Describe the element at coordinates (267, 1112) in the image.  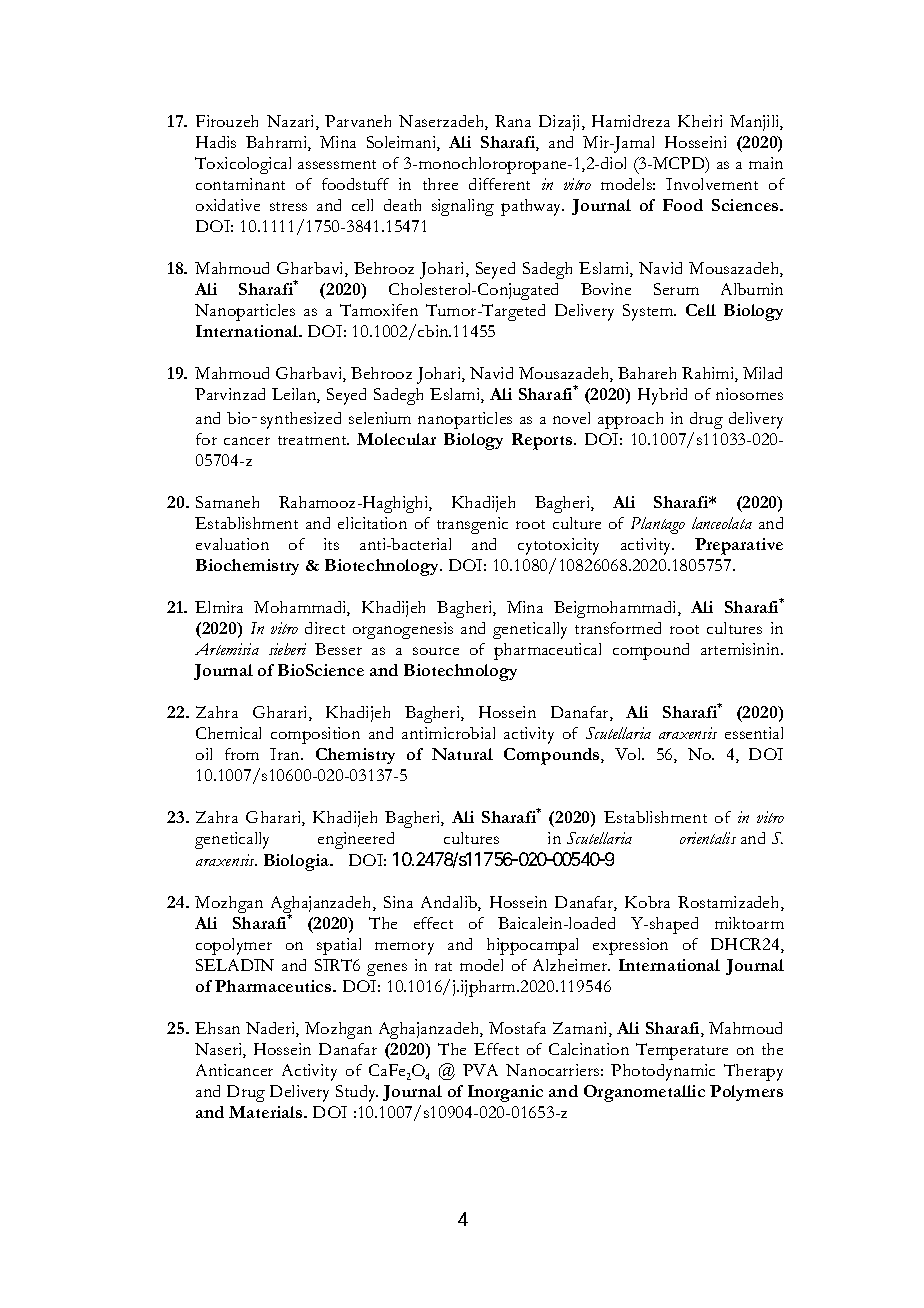
I see `Materials` at that location.
